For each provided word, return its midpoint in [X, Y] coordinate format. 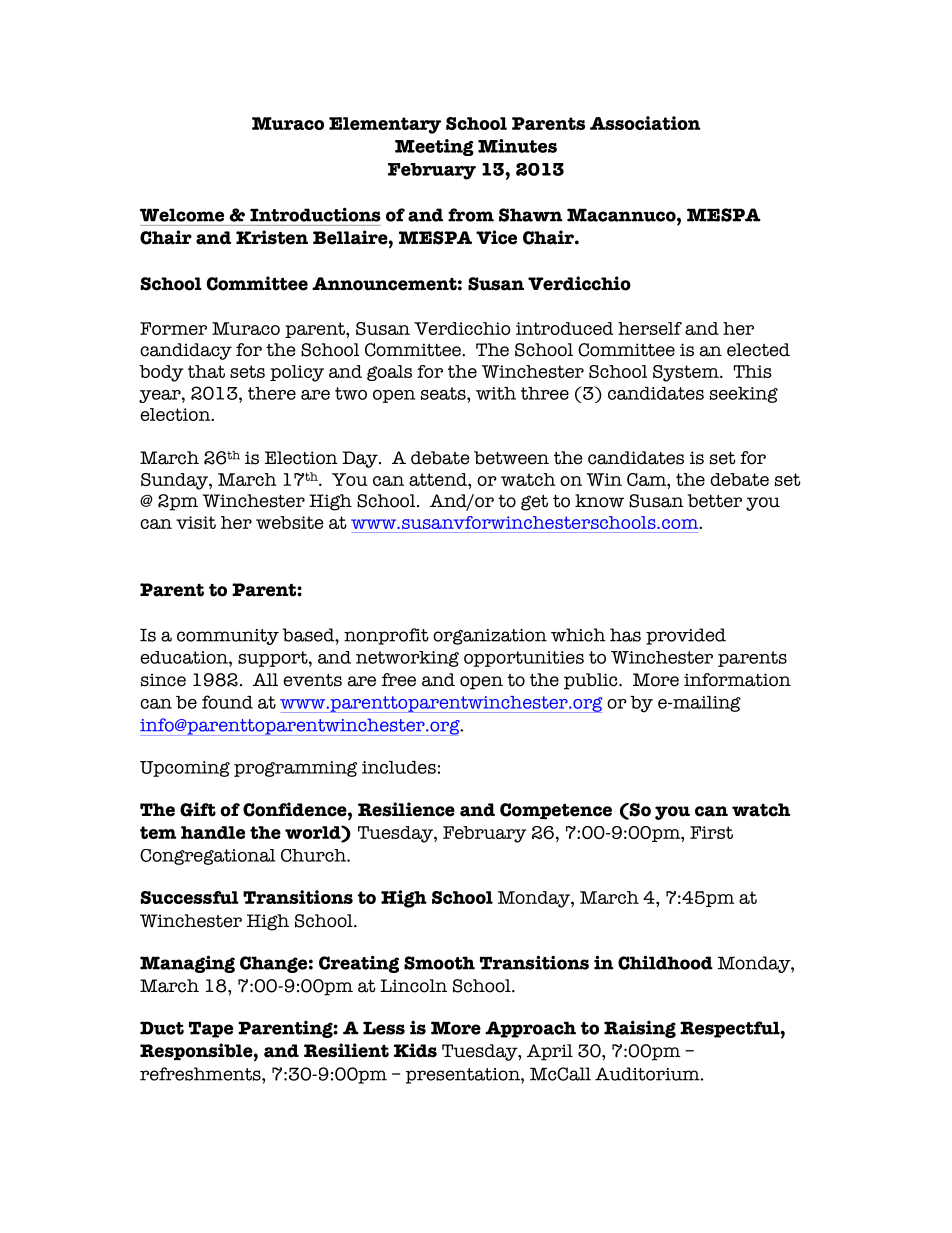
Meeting [434, 147]
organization [490, 637]
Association [645, 123]
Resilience [406, 809]
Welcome [182, 215]
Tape [211, 1029]
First [711, 832]
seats [444, 393]
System [687, 373]
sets [247, 371]
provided [686, 636]
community [228, 637]
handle [213, 832]
